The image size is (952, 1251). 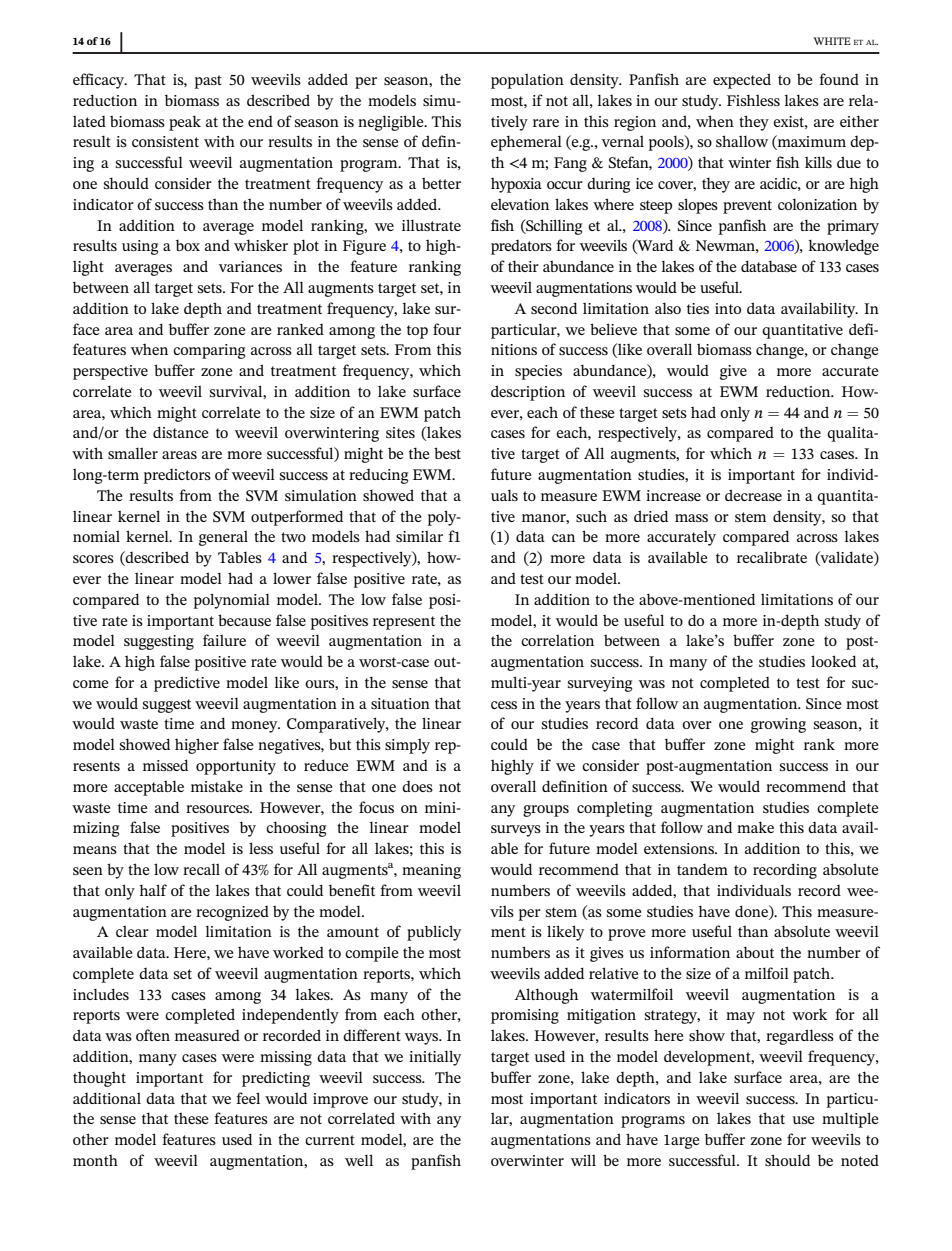 I want to click on money, so click(x=255, y=727).
